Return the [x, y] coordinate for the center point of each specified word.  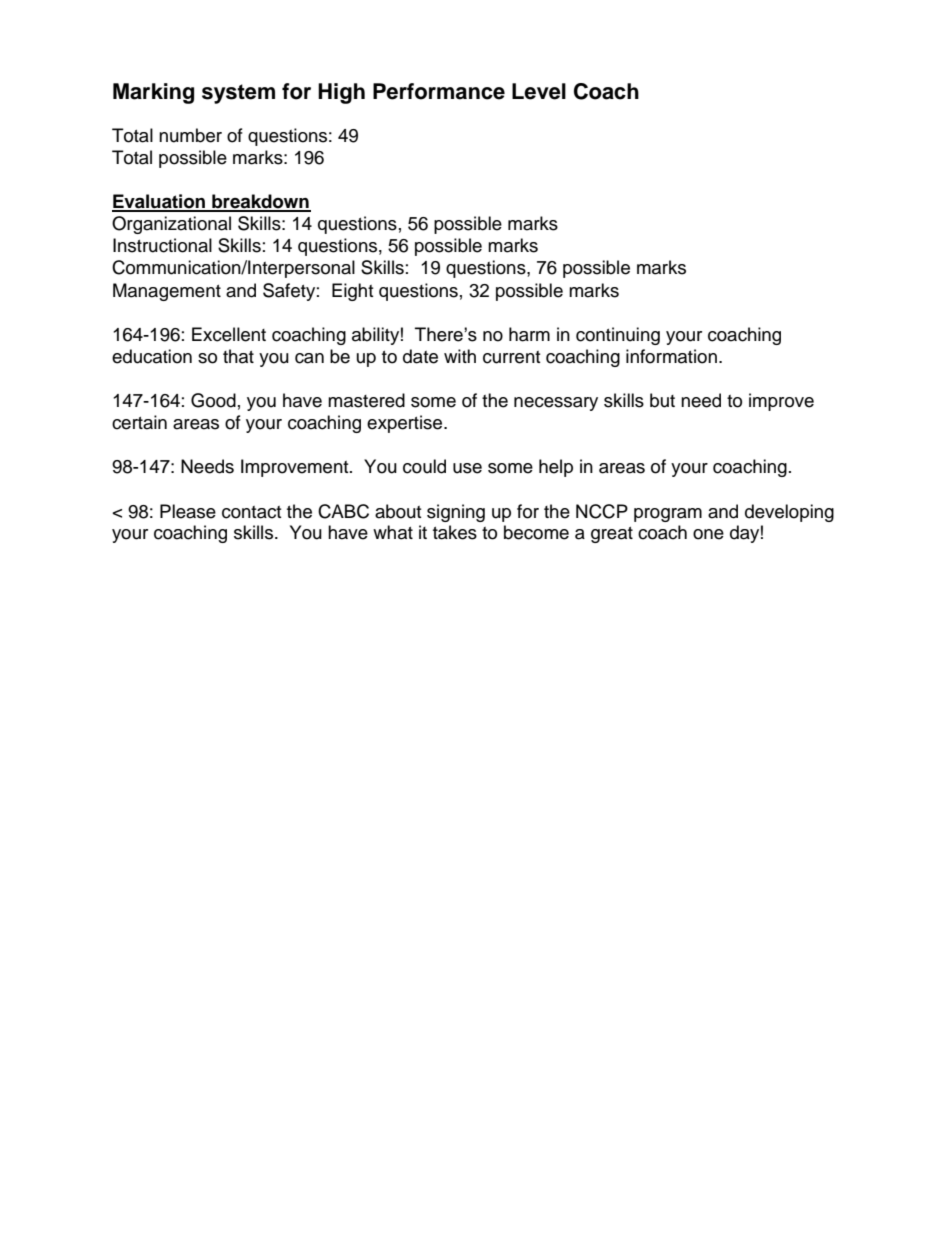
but [662, 400]
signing [456, 513]
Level [539, 91]
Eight [352, 292]
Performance [439, 91]
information [671, 356]
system [238, 94]
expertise [406, 424]
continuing [618, 336]
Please [188, 511]
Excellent [229, 334]
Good [213, 400]
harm [529, 334]
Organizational [171, 225]
